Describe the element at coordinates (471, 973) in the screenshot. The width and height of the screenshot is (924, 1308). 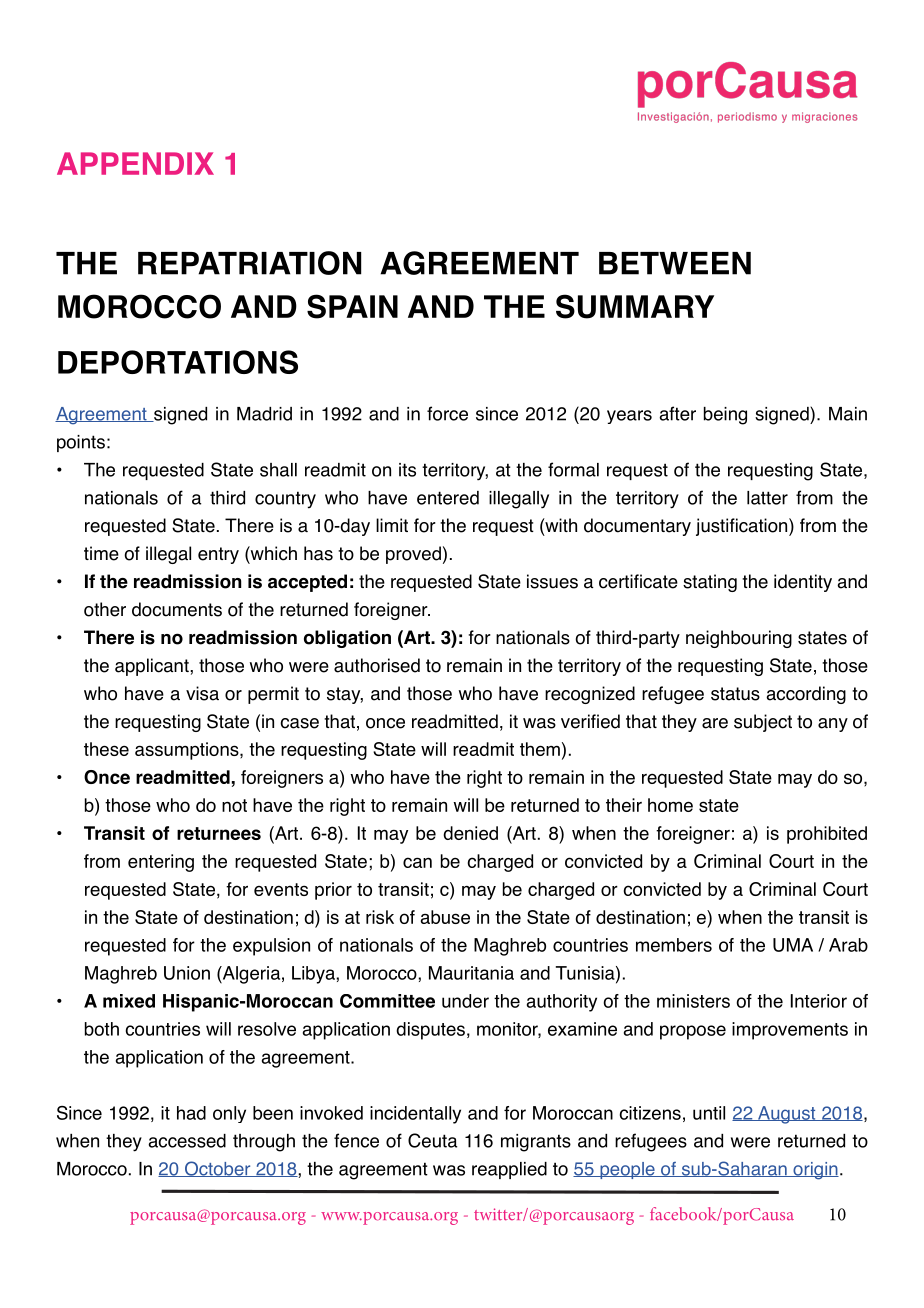
I see `Mauritania` at that location.
